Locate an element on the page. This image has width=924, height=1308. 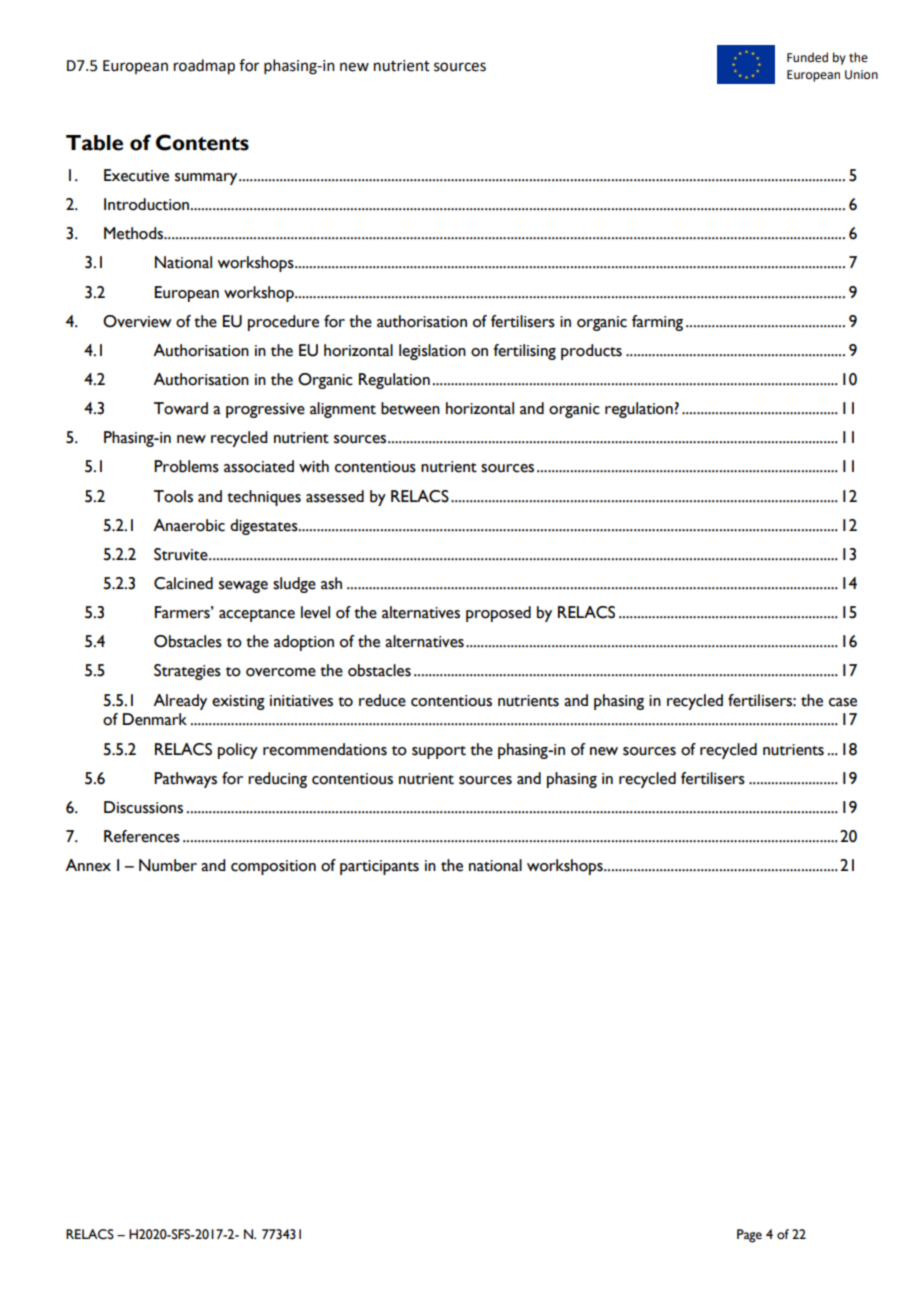
Page is located at coordinates (749, 1236).
